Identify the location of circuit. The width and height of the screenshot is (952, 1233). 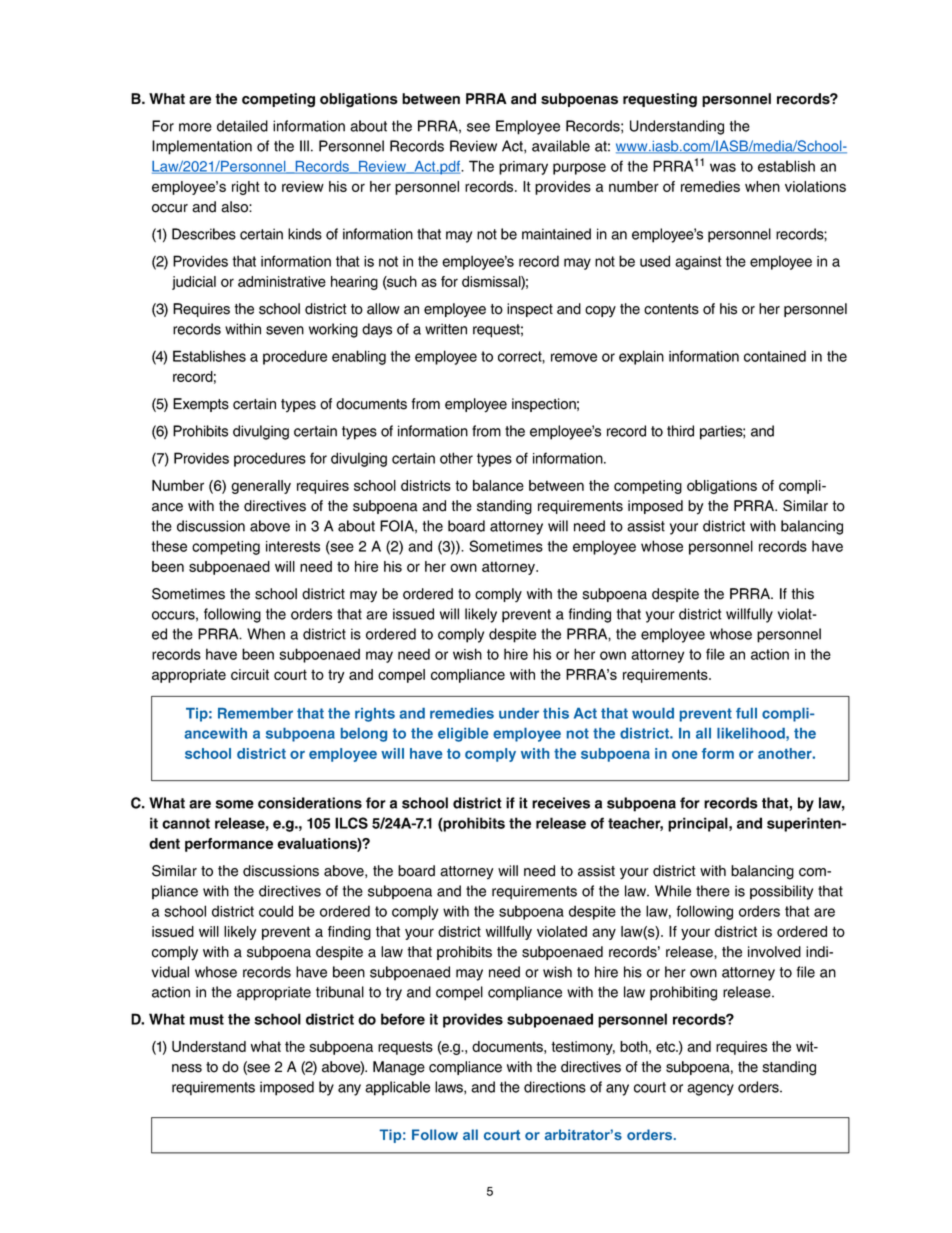
(250, 674).
